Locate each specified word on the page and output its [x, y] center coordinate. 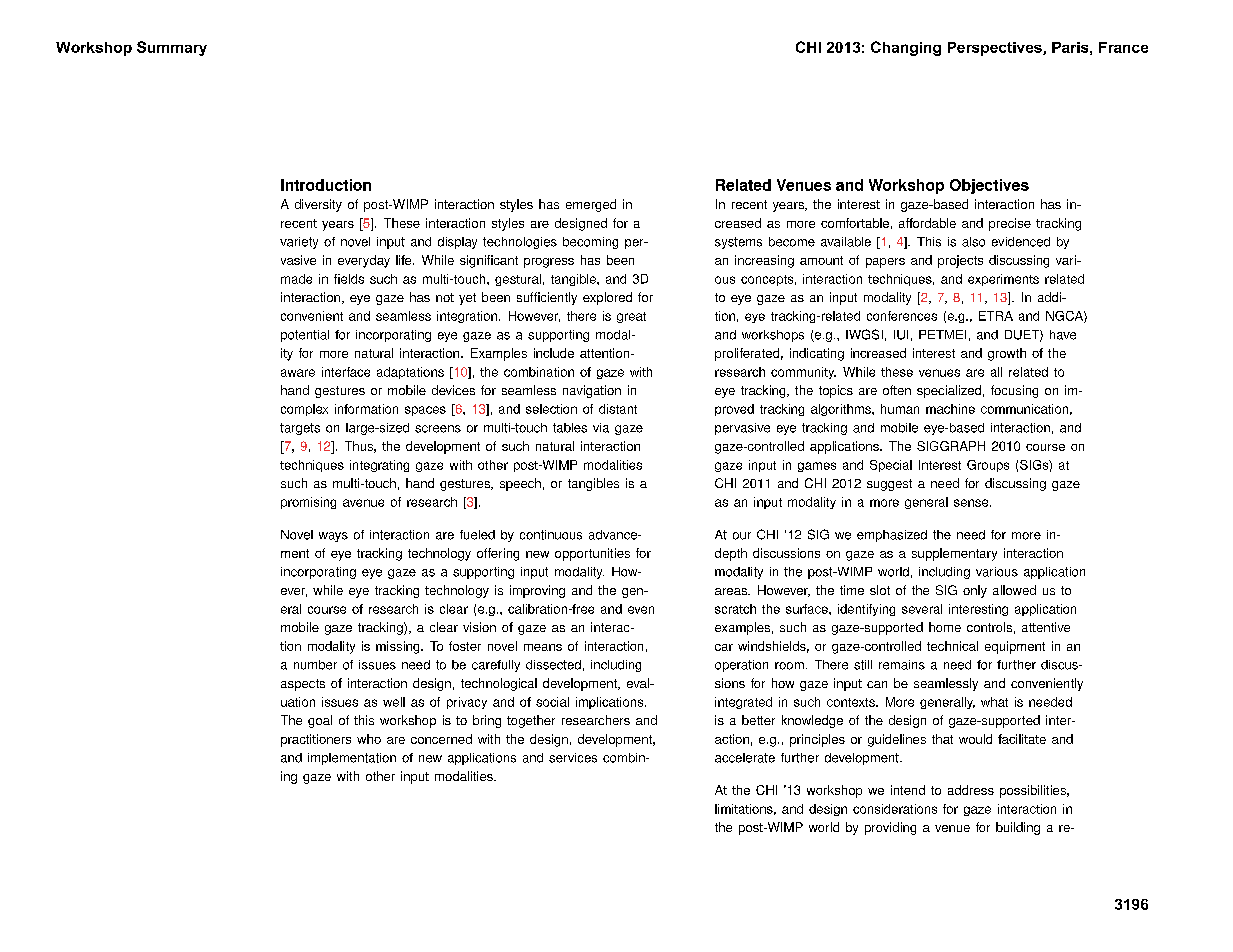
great [631, 317]
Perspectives [996, 49]
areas [732, 591]
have [1063, 335]
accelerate [745, 758]
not [445, 297]
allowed [1014, 590]
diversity [318, 205]
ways [333, 537]
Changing [906, 48]
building [1018, 828]
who [369, 739]
